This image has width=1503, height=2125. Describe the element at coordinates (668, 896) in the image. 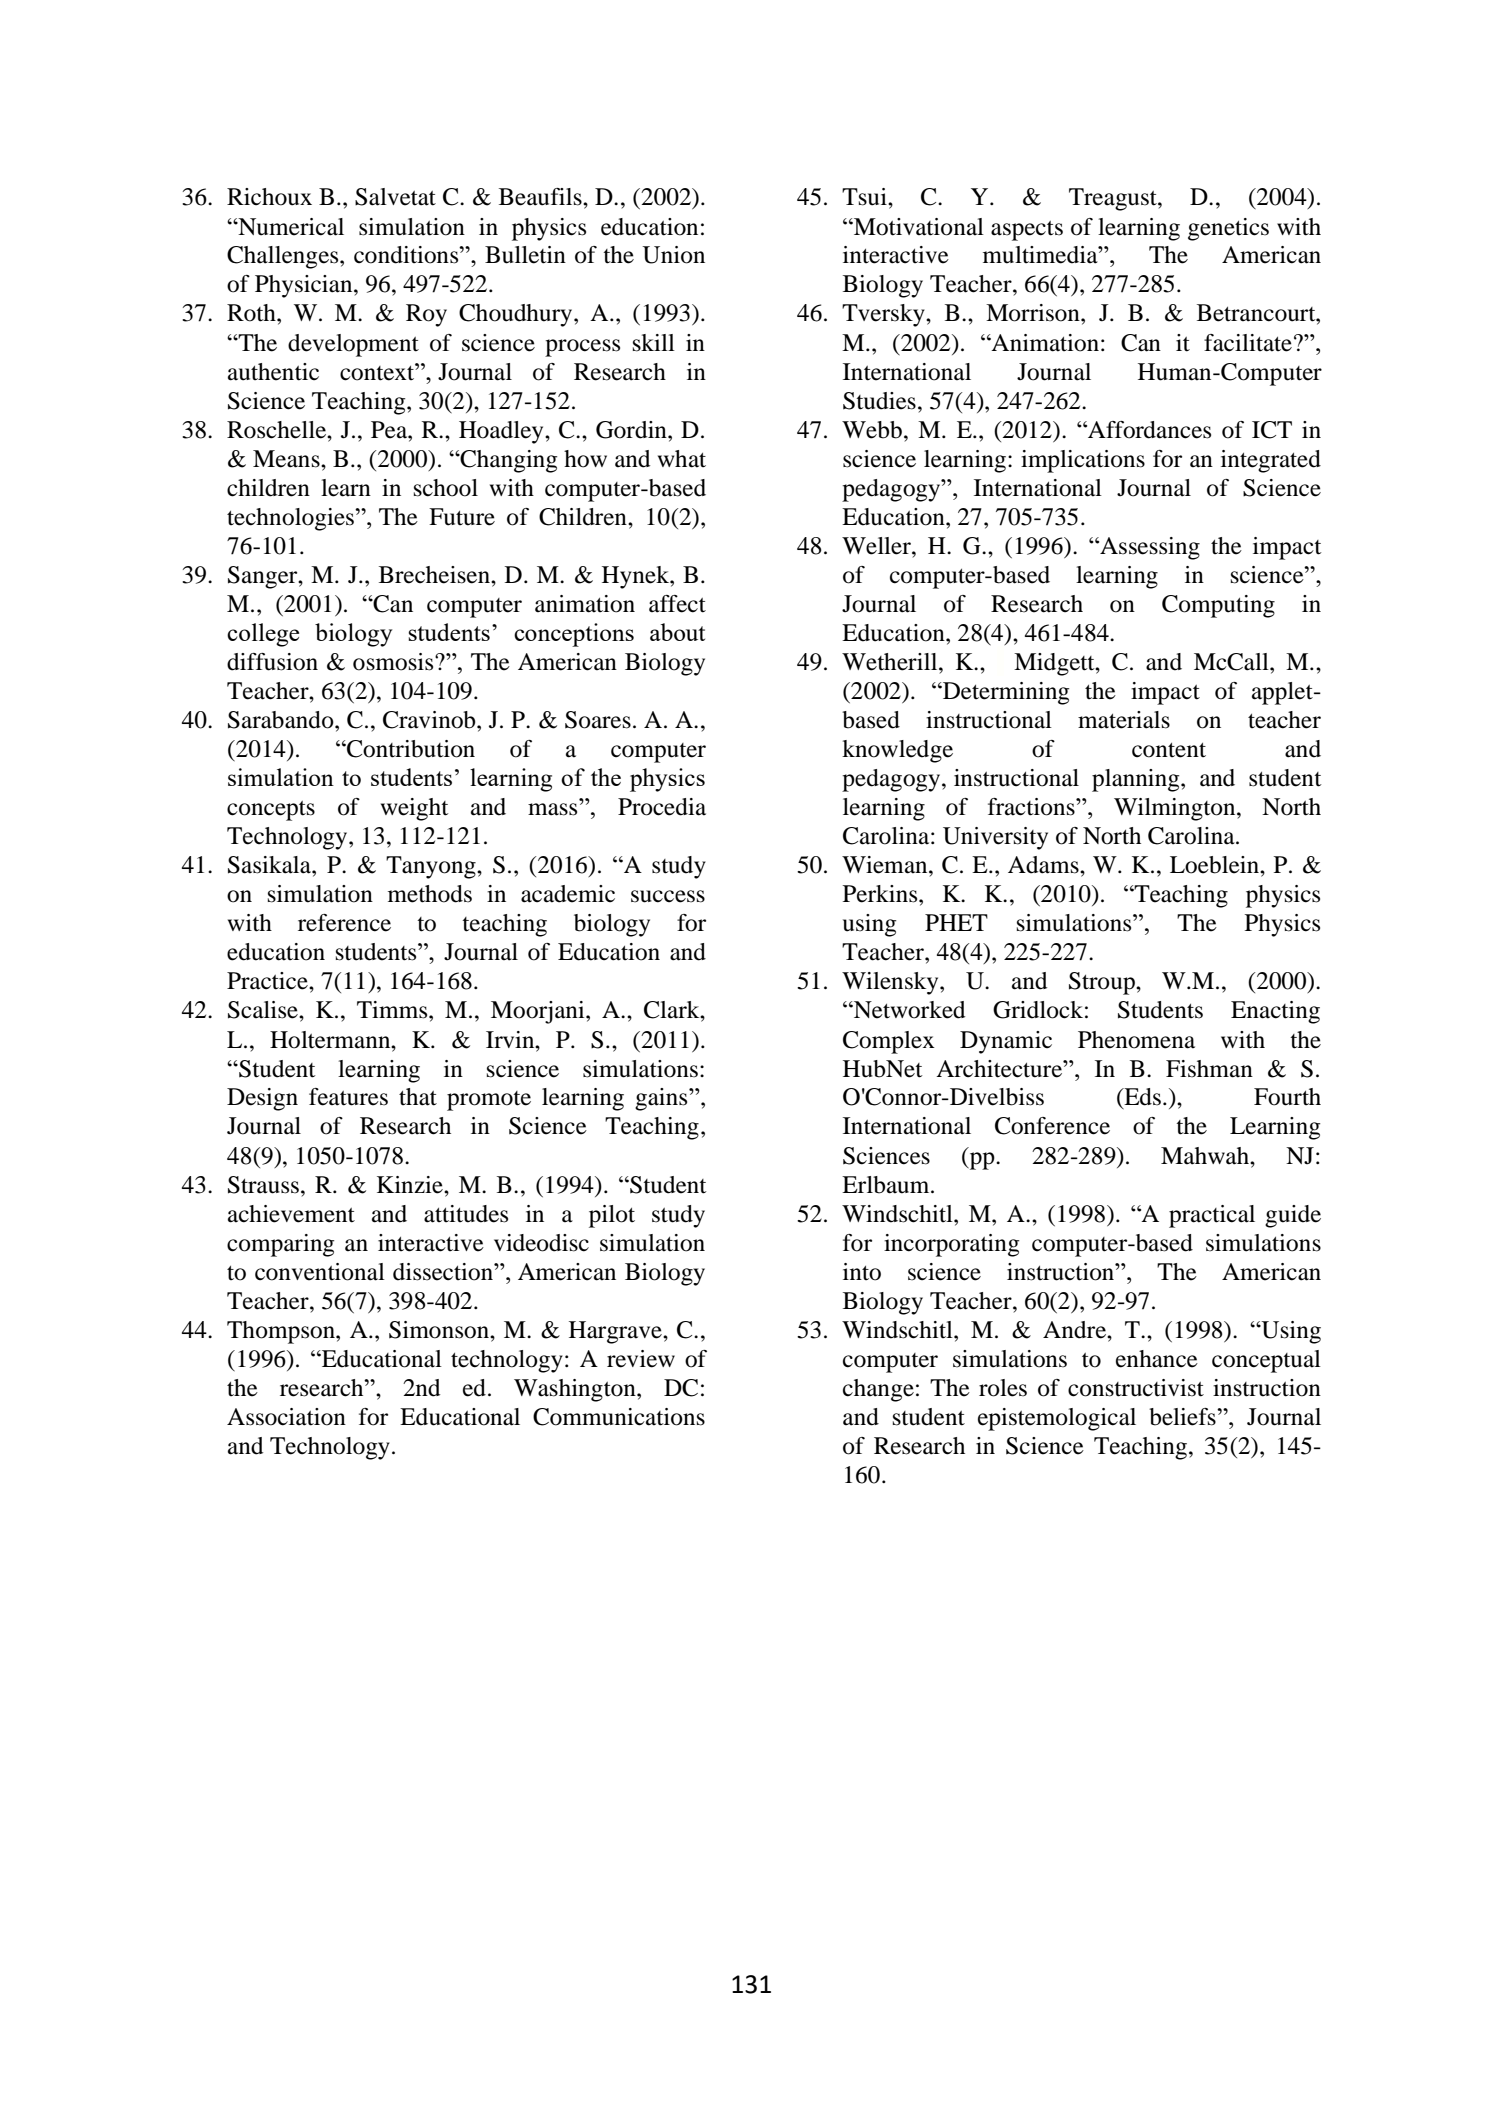

I see `success` at that location.
